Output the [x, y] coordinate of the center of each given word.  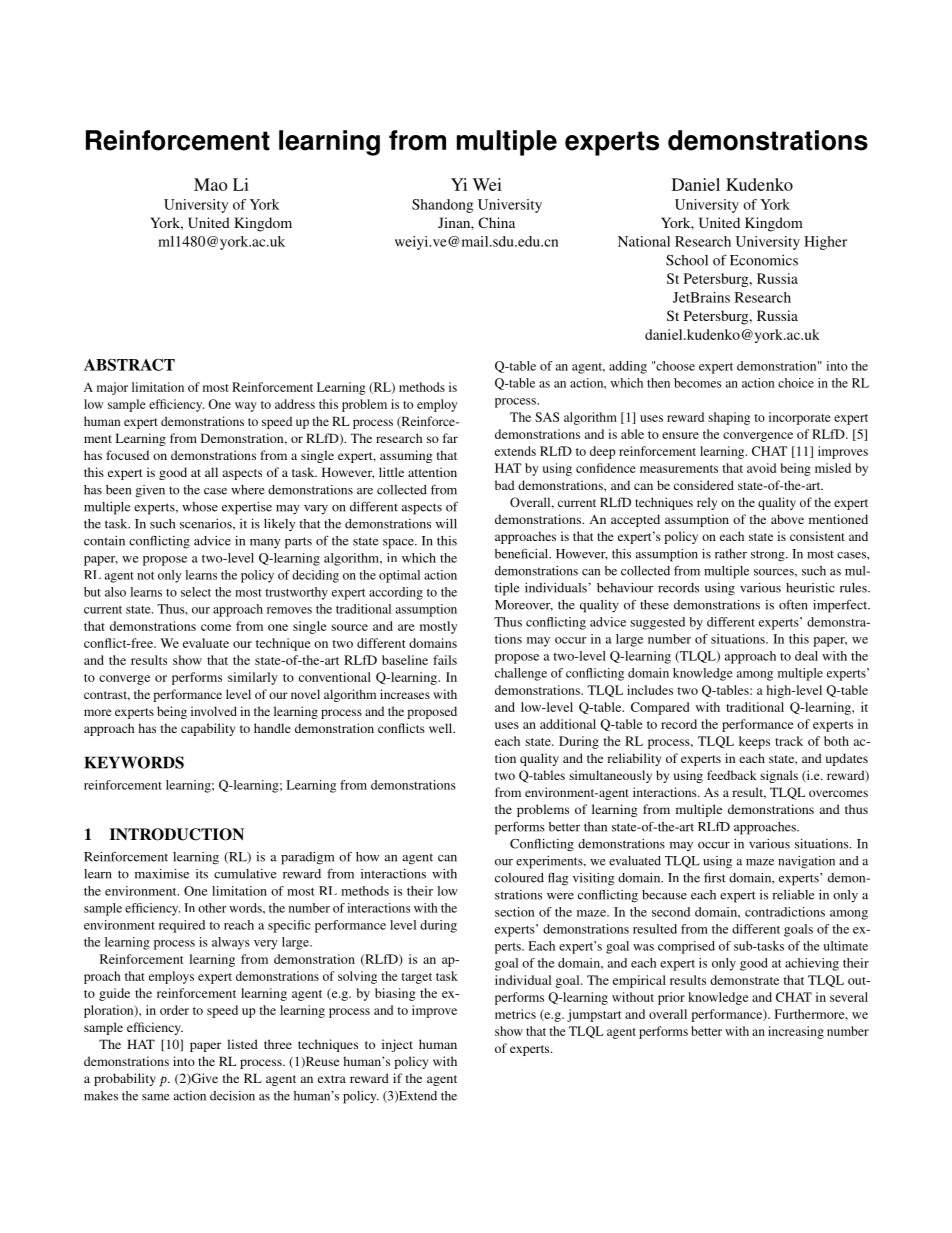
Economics [764, 260]
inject [397, 1045]
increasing [796, 1032]
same [156, 1097]
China [496, 222]
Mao [210, 184]
